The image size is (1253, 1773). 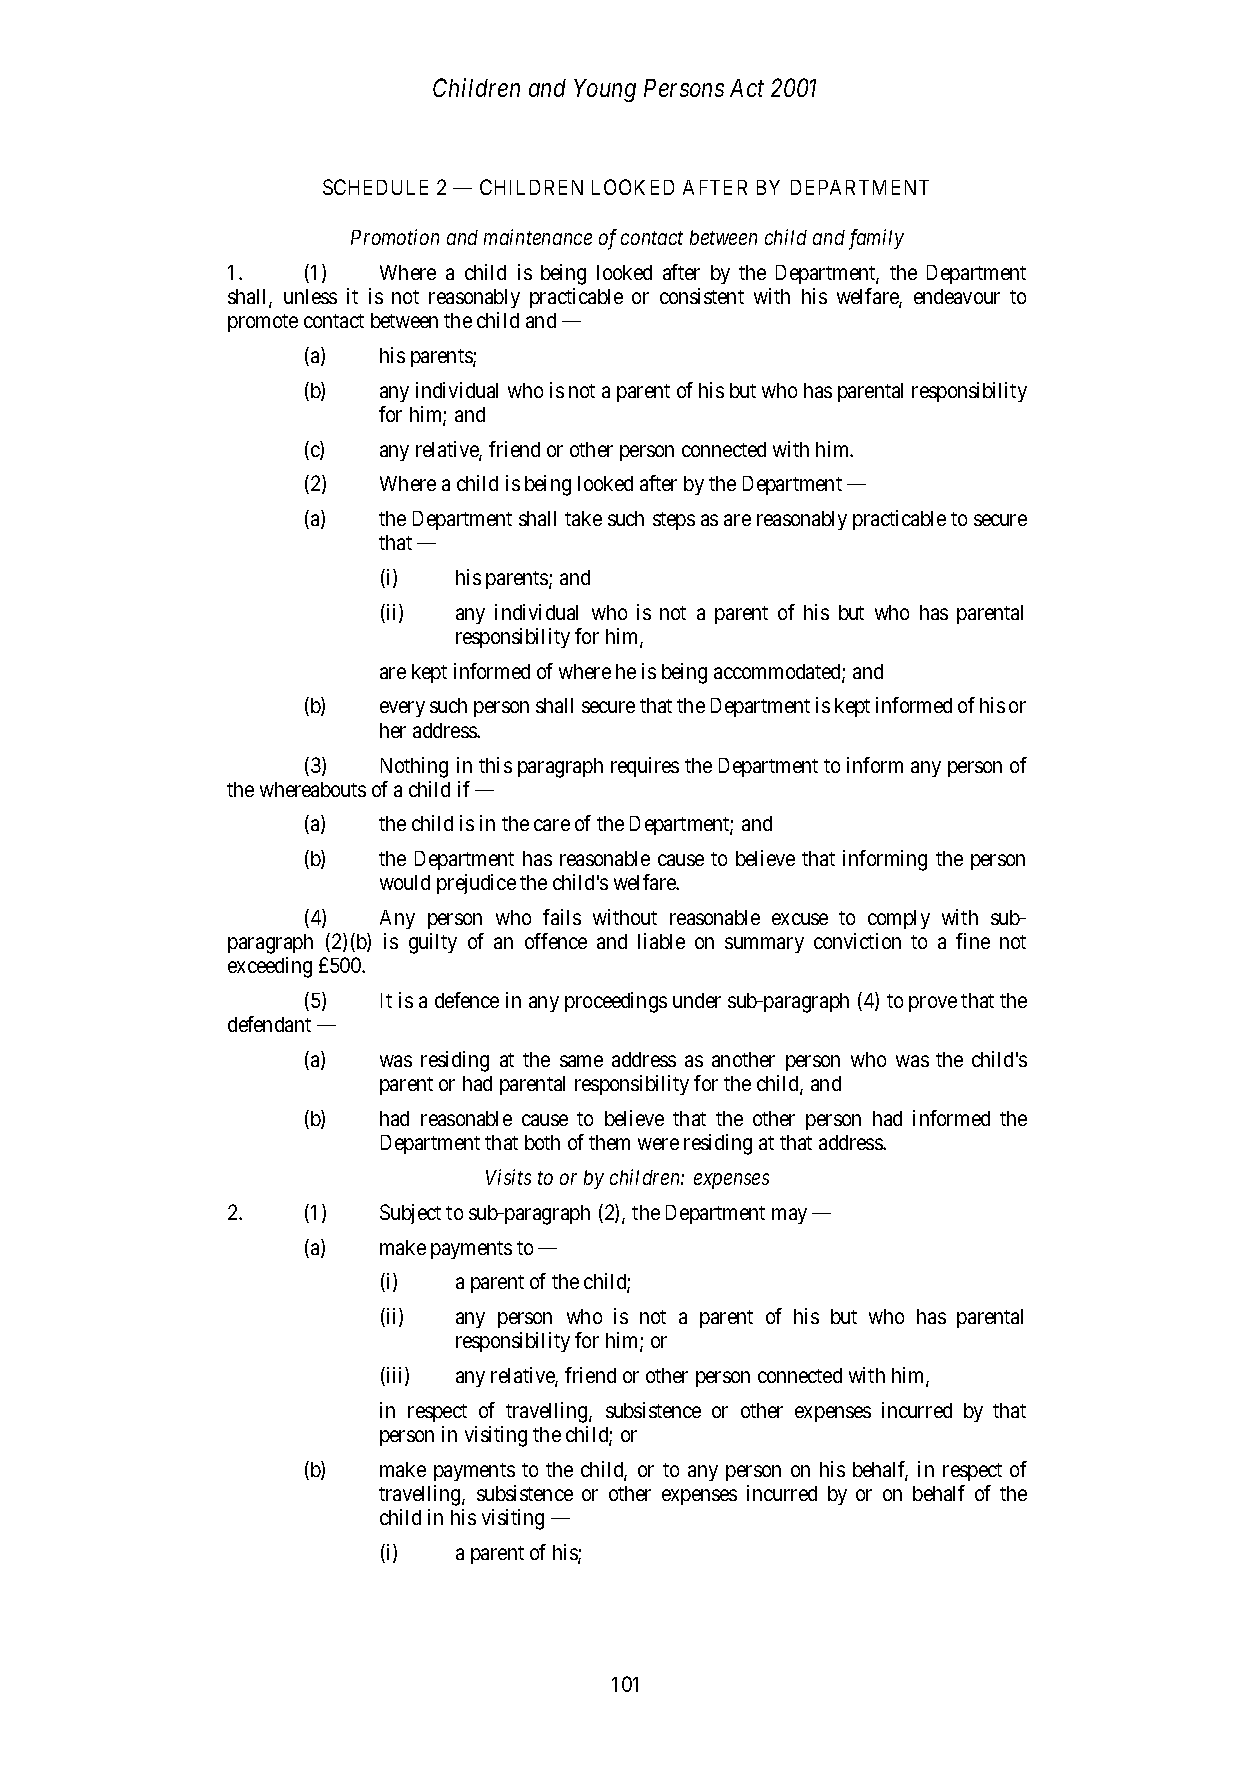 What do you see at coordinates (609, 1142) in the page?
I see `them` at bounding box center [609, 1142].
